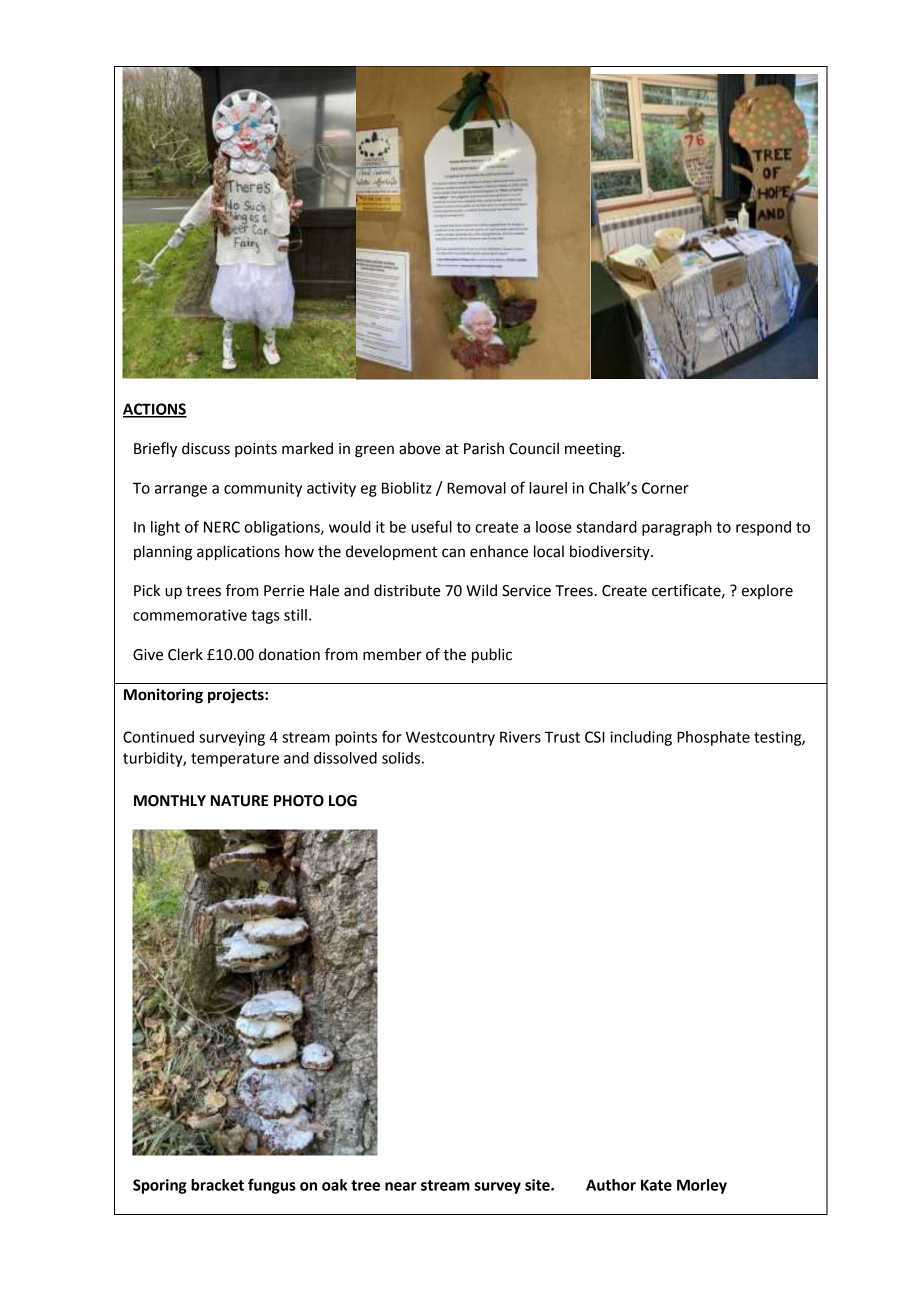 Image resolution: width=924 pixels, height=1308 pixels. I want to click on Kate, so click(656, 1185).
